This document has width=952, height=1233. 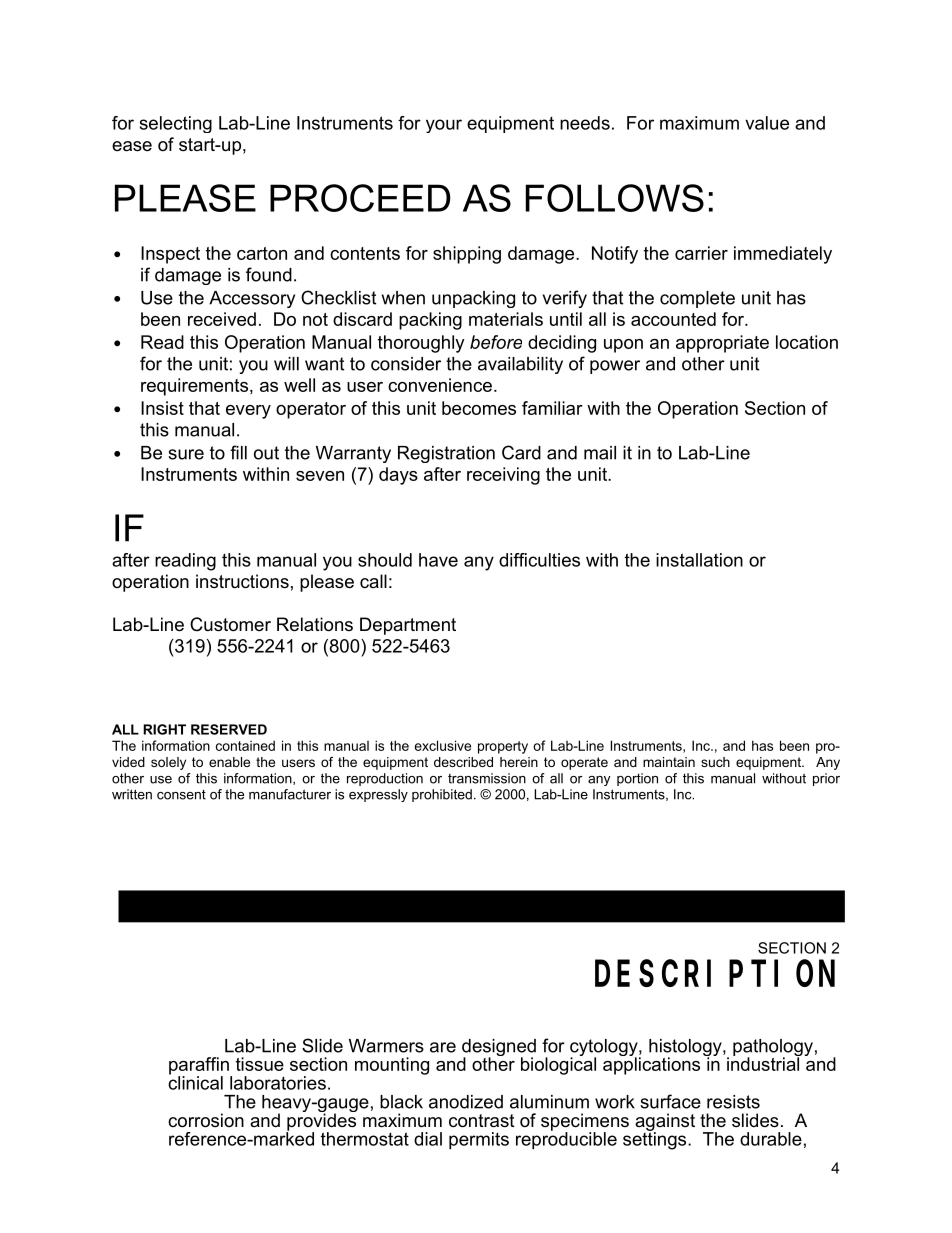 What do you see at coordinates (206, 1120) in the document?
I see `corrosion` at bounding box center [206, 1120].
